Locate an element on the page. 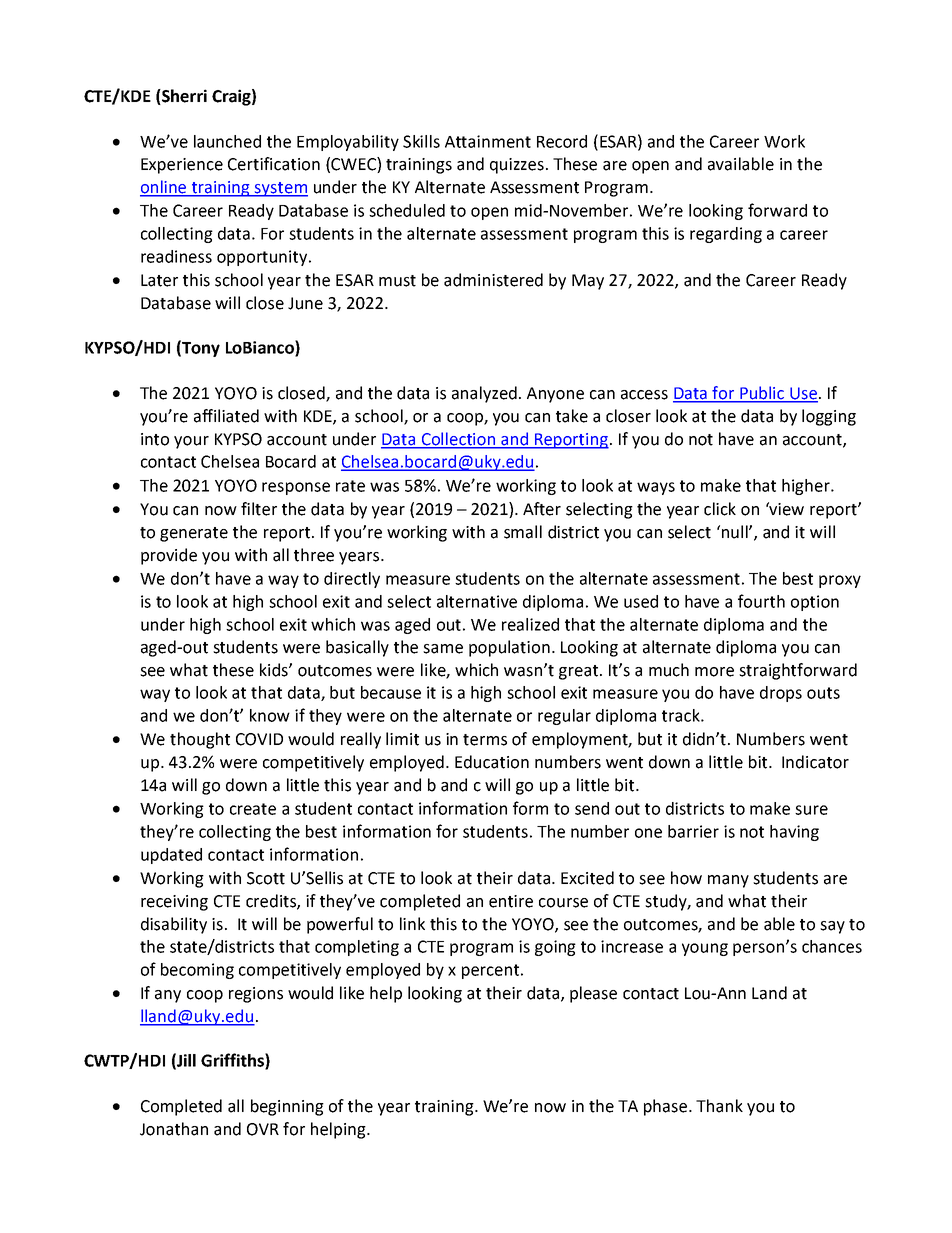  many is located at coordinates (728, 881).
